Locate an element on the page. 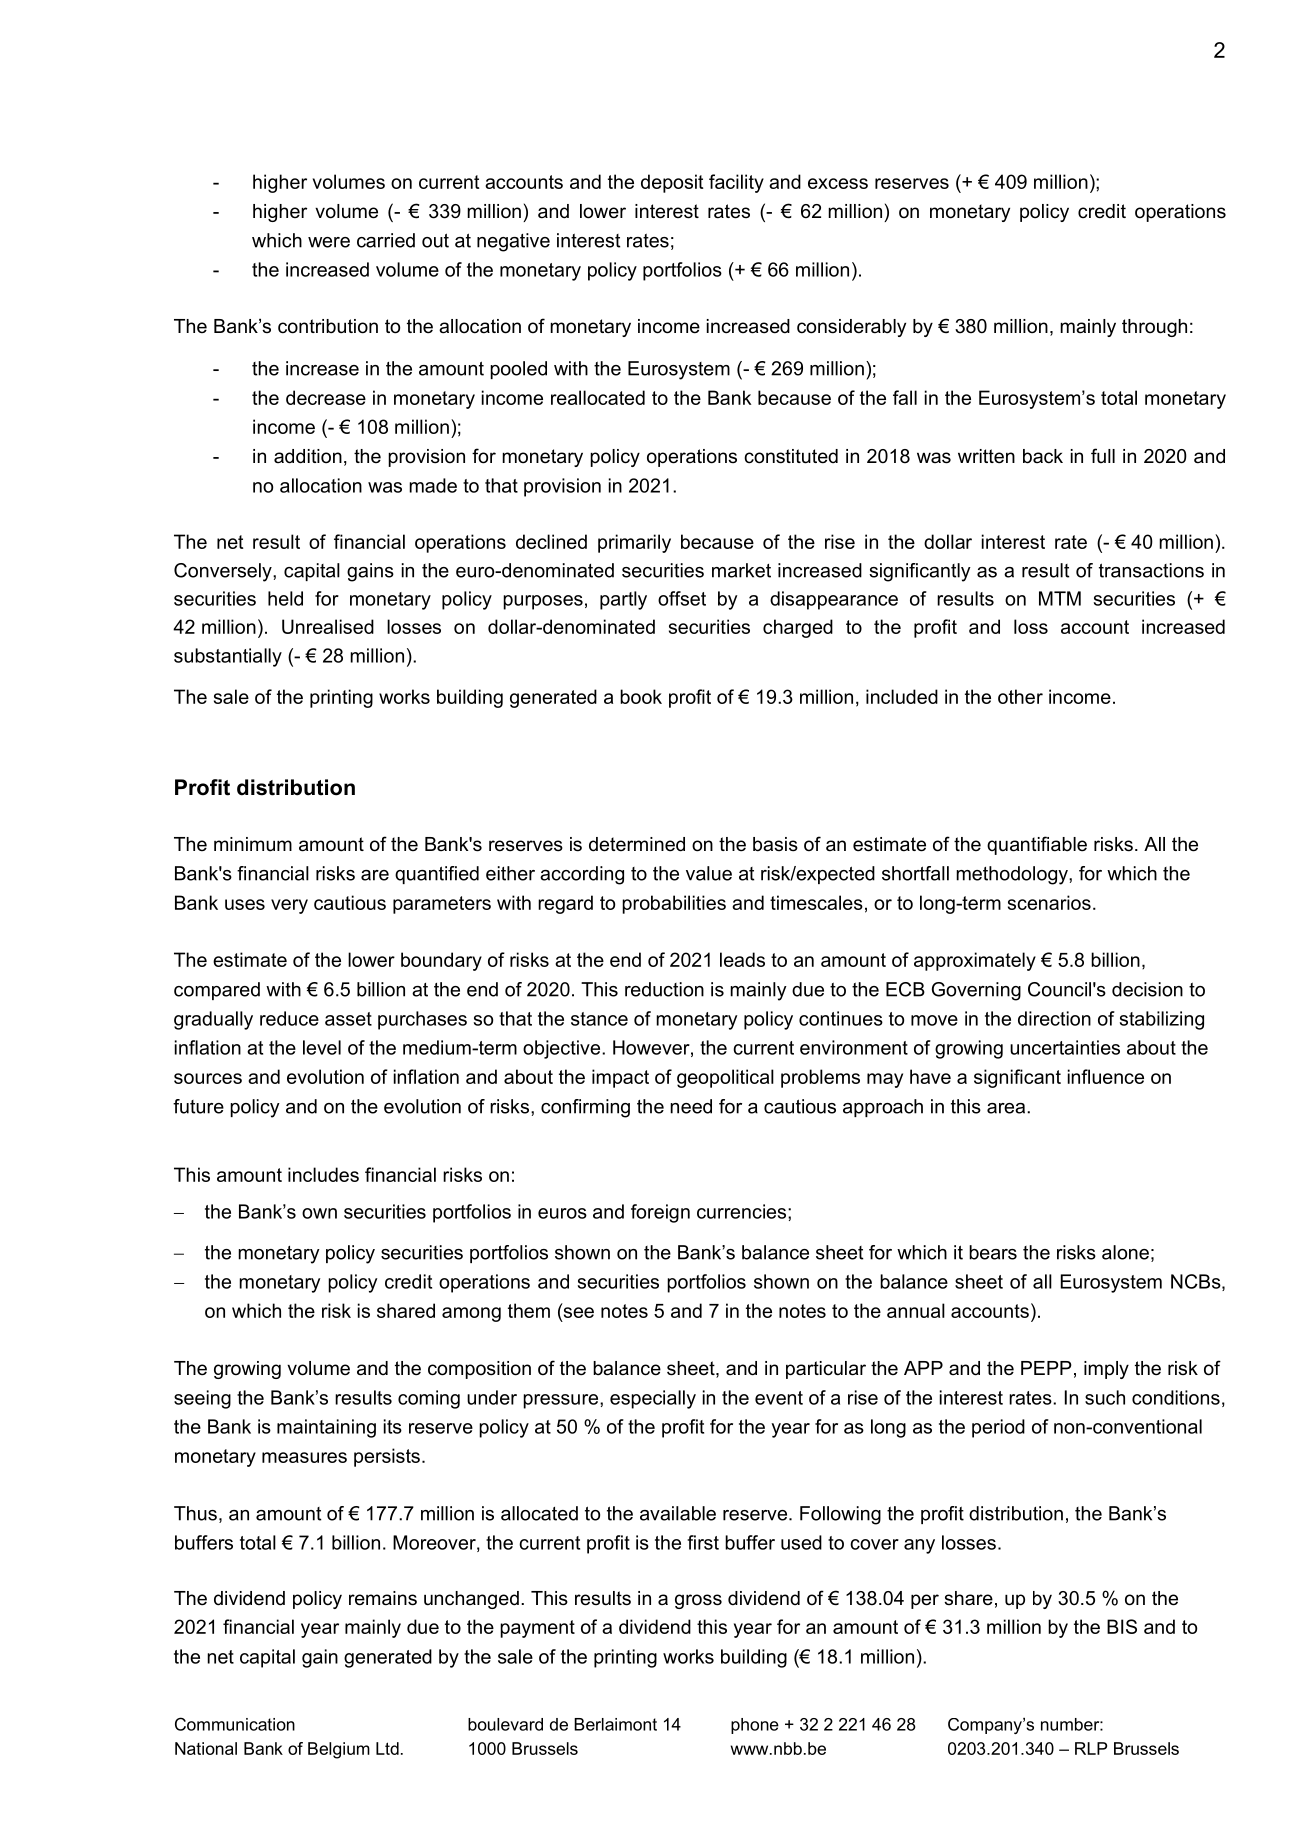  through is located at coordinates (1154, 328).
